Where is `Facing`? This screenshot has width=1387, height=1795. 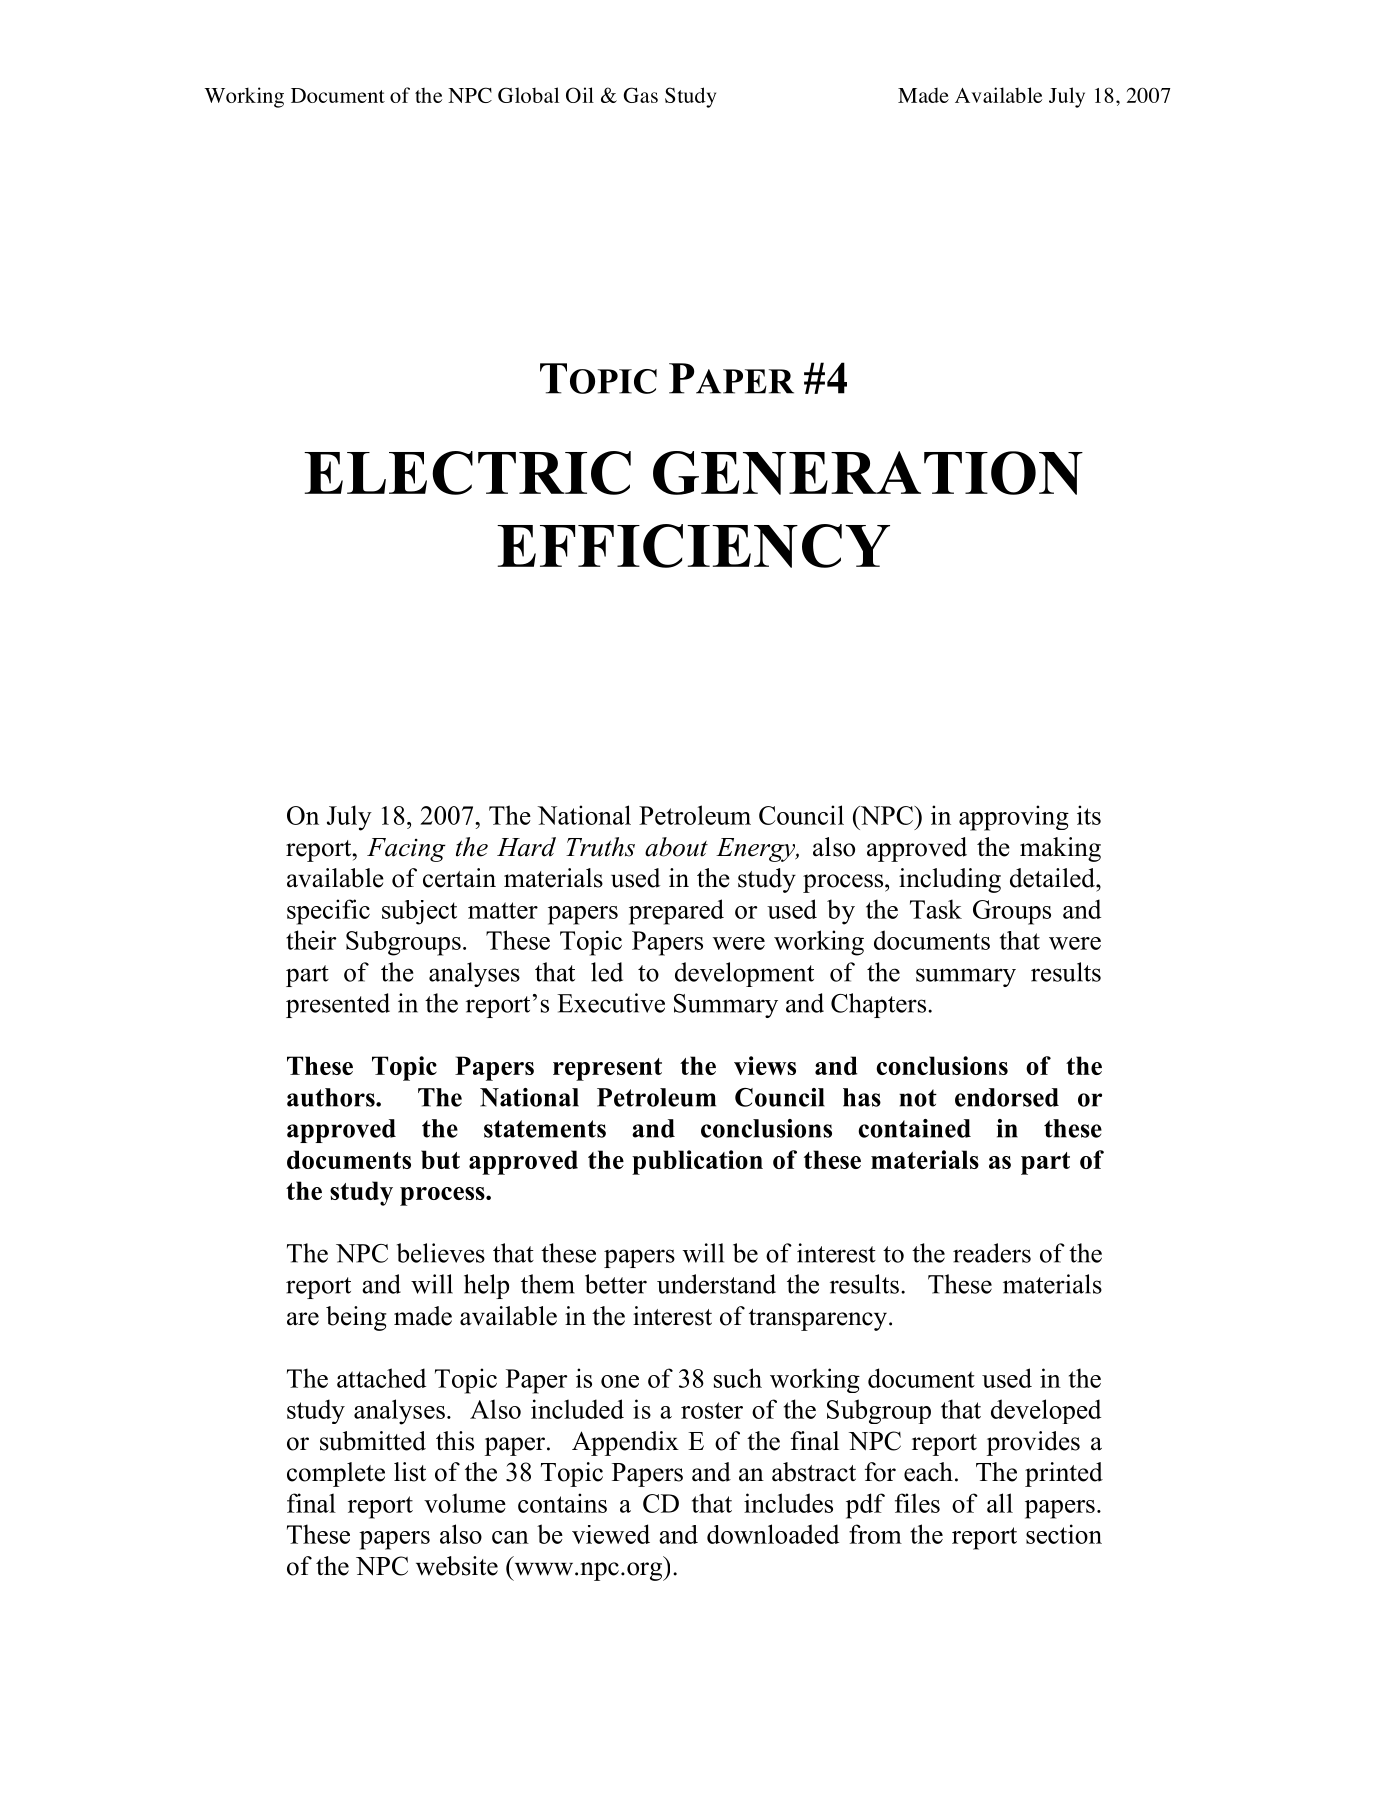
Facing is located at coordinates (406, 850).
